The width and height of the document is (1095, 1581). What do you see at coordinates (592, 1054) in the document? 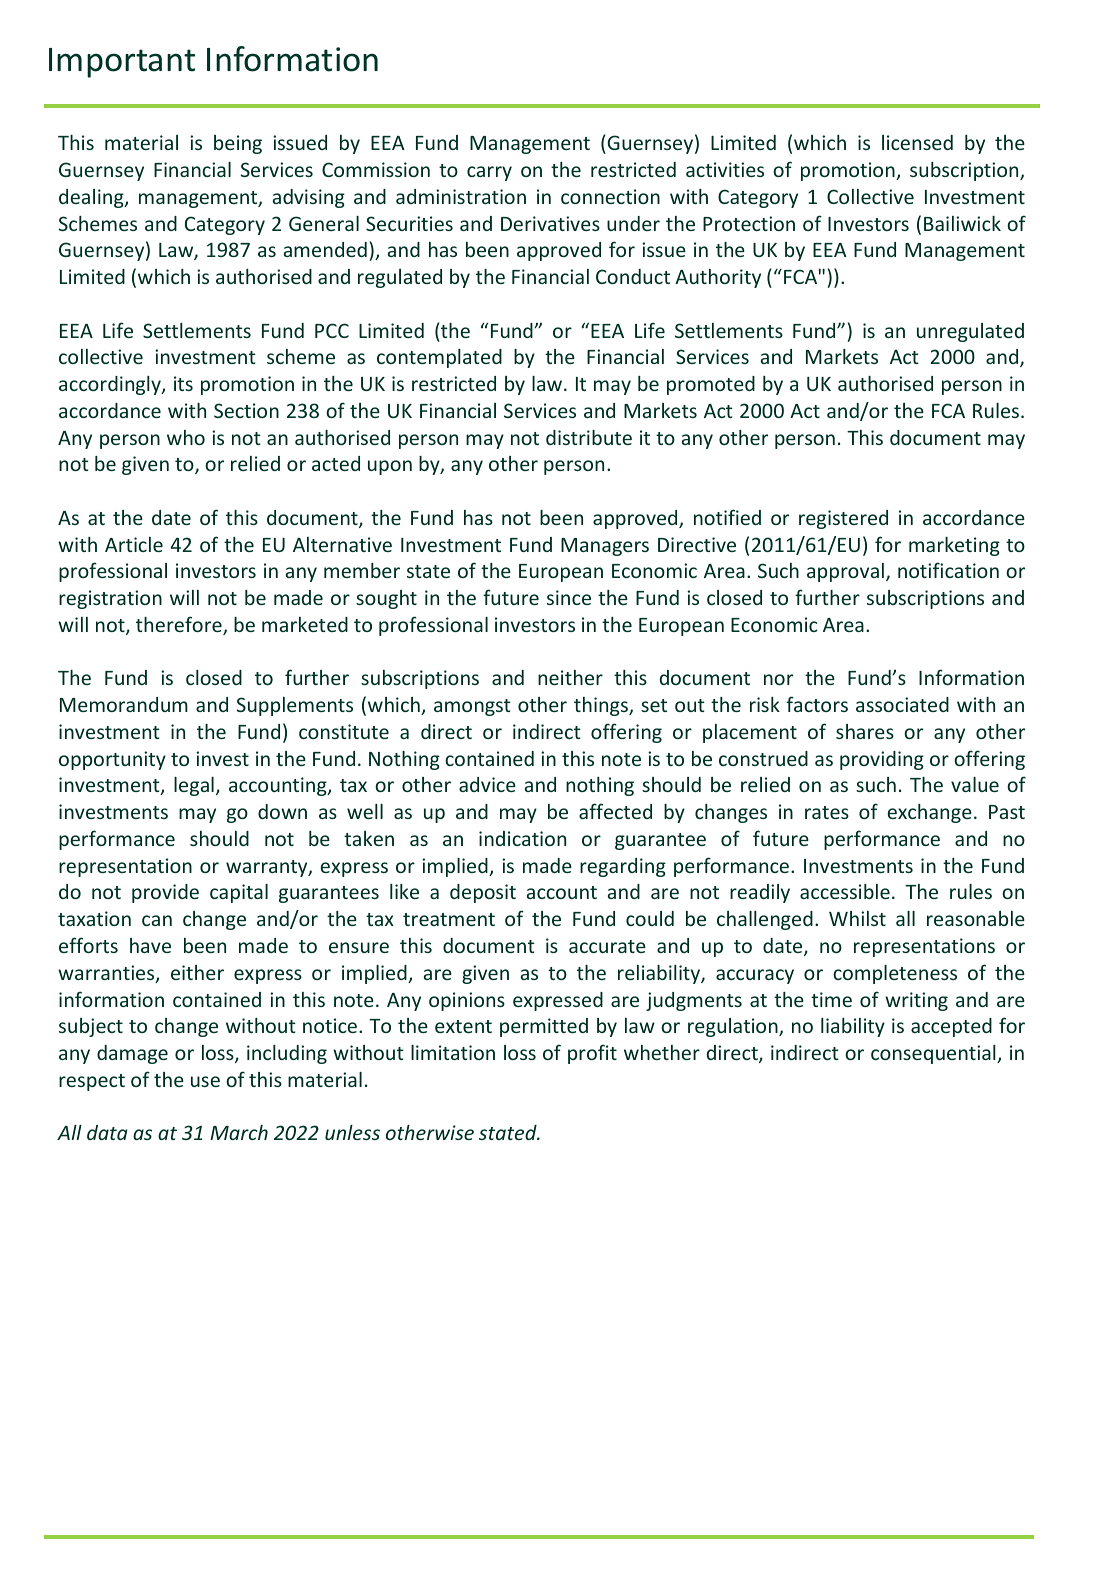
I see `profit` at bounding box center [592, 1054].
